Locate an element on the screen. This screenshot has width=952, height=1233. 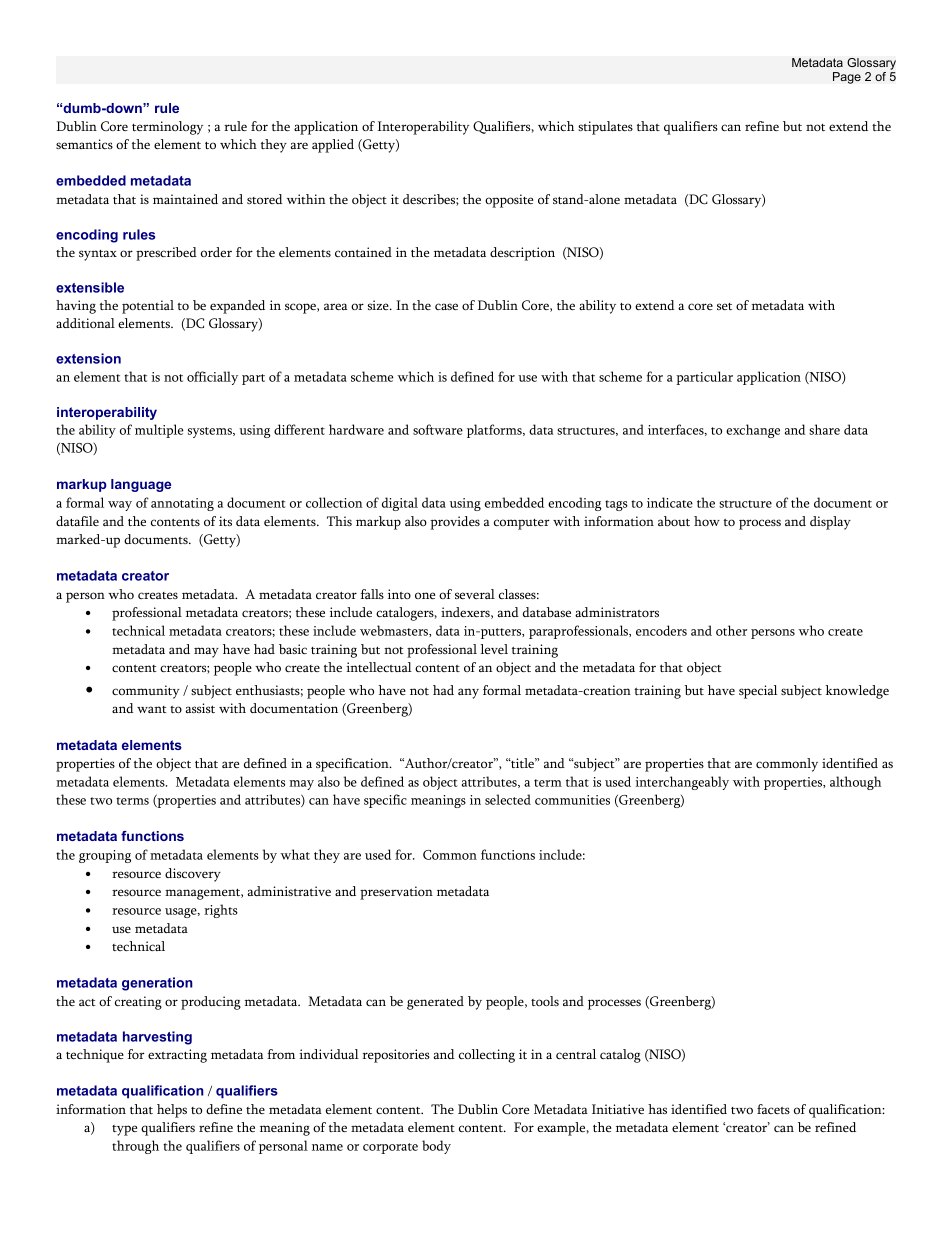
facets is located at coordinates (773, 1109).
